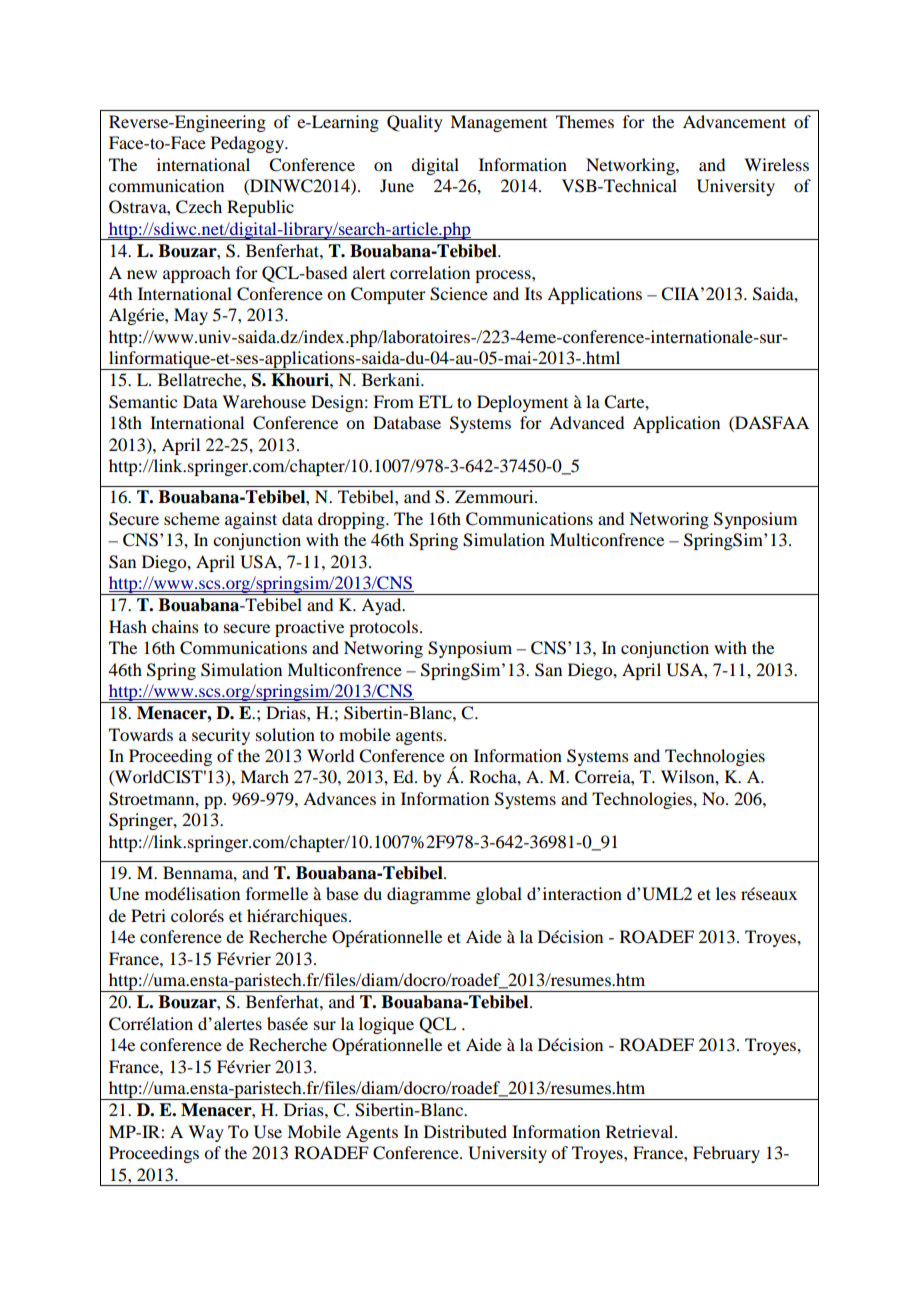 The image size is (924, 1308). Describe the element at coordinates (415, 123) in the screenshot. I see `Quality` at that location.
